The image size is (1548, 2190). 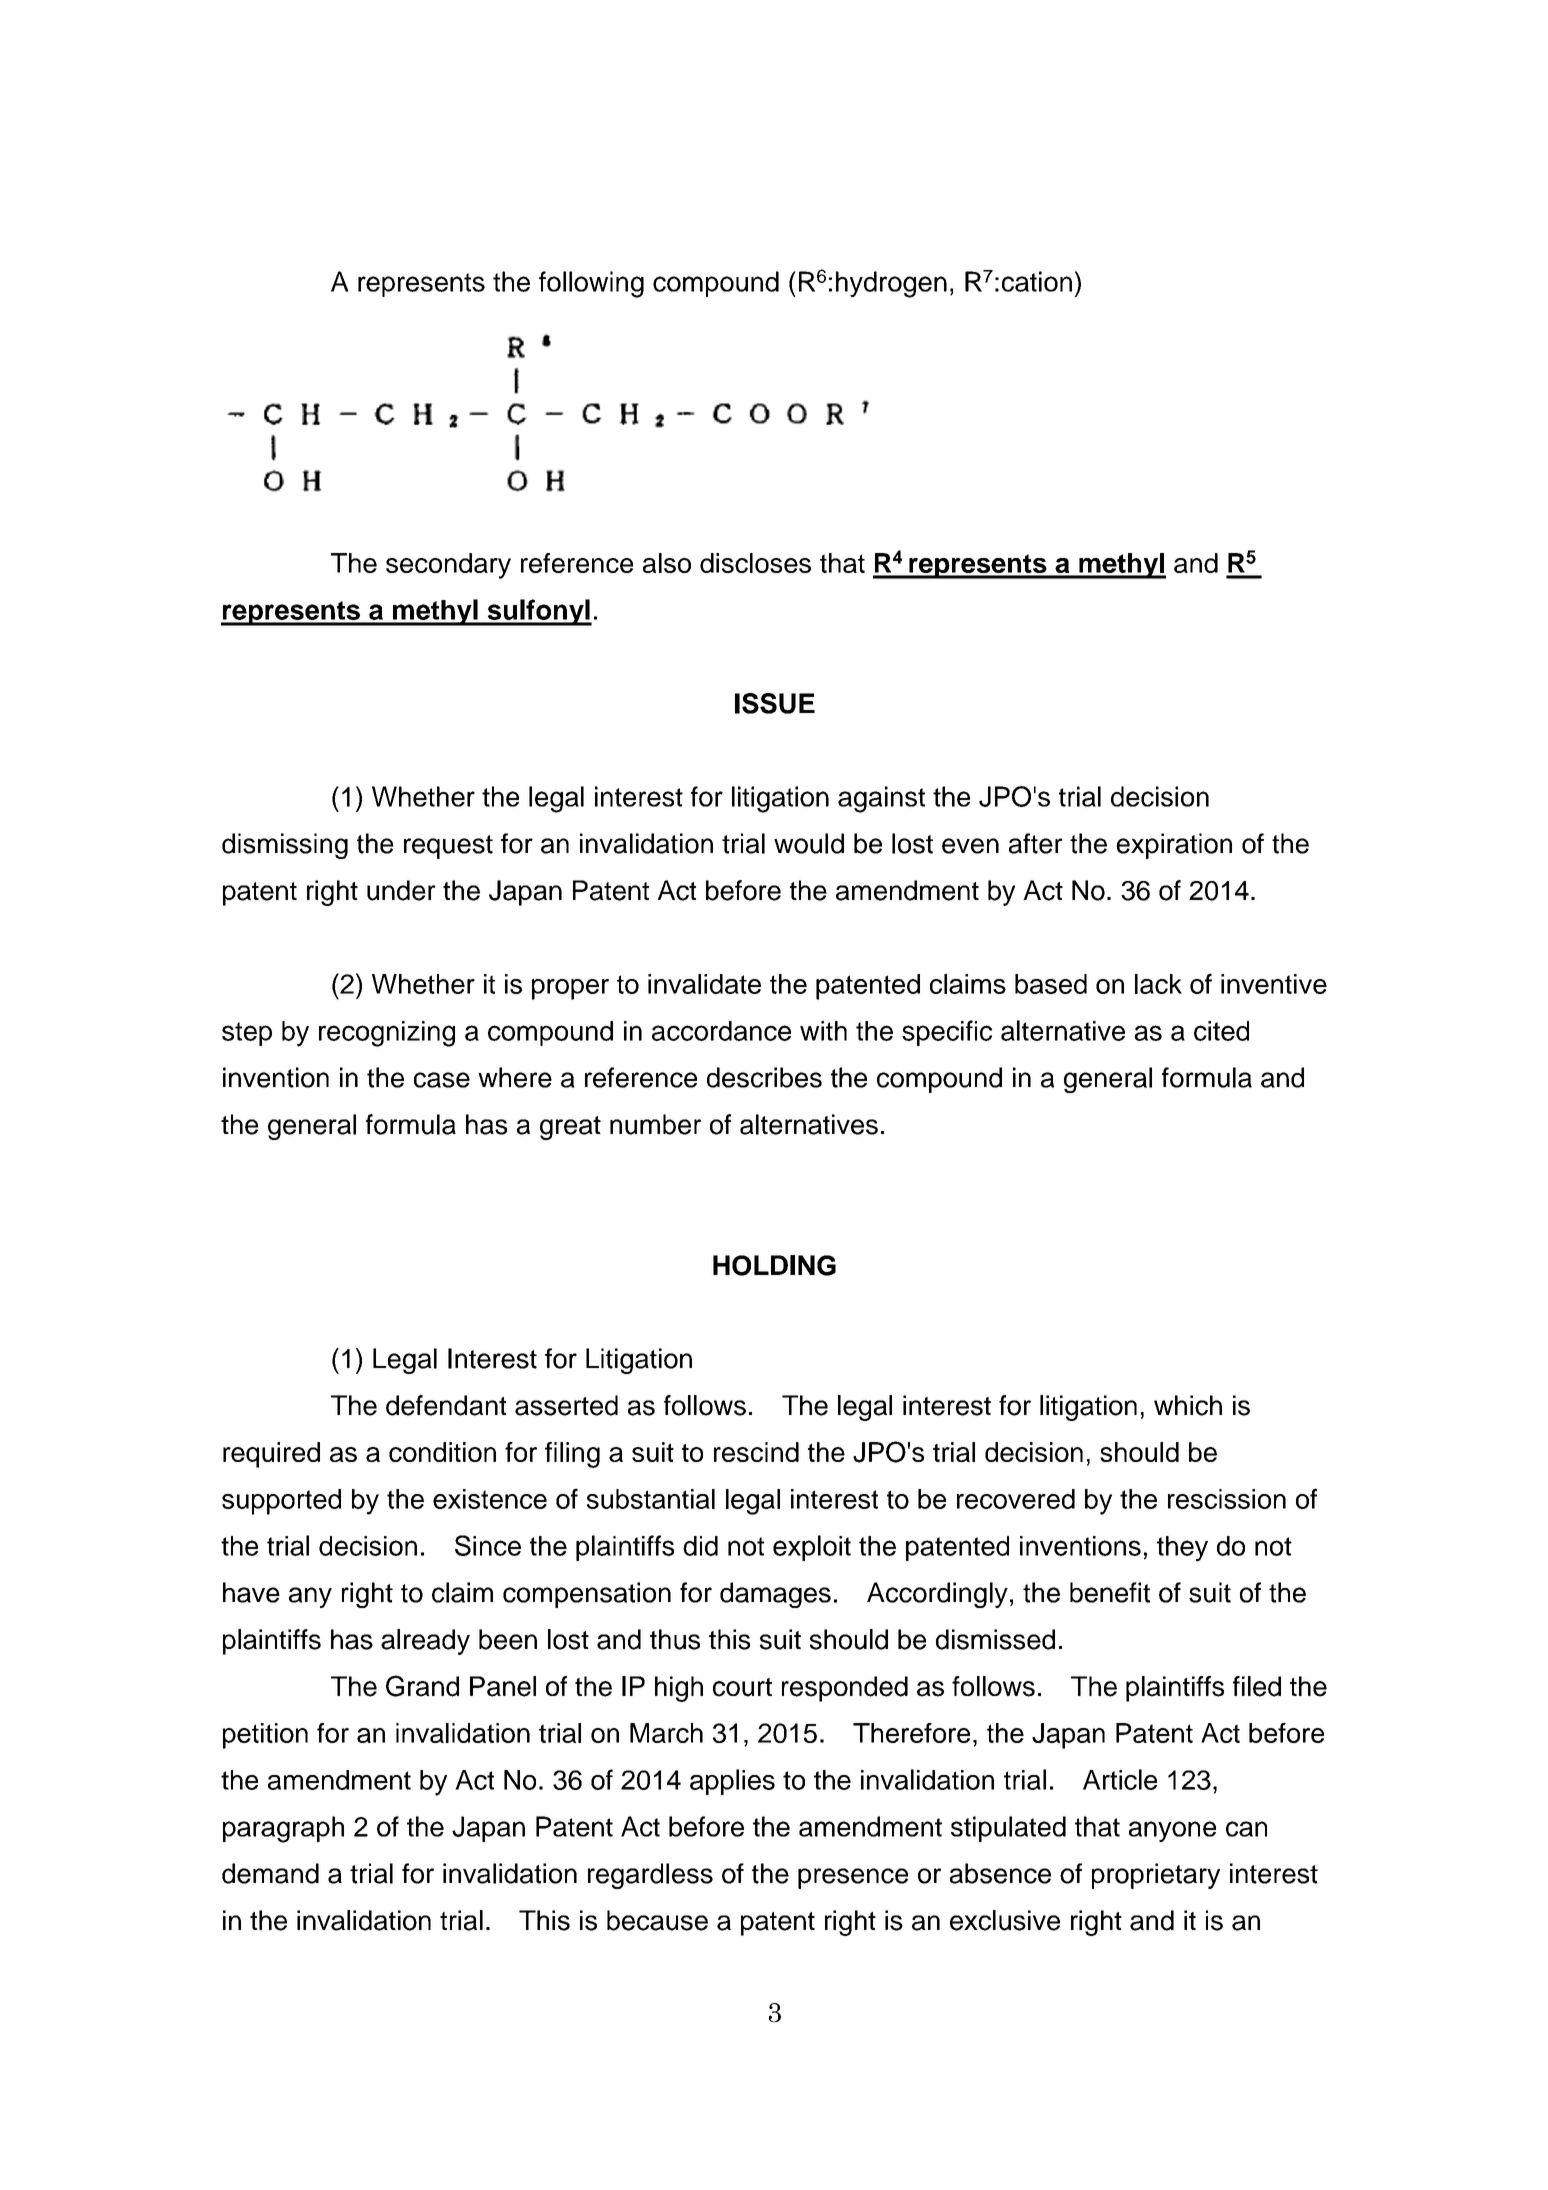 I want to click on hydrogen, so click(x=891, y=284).
